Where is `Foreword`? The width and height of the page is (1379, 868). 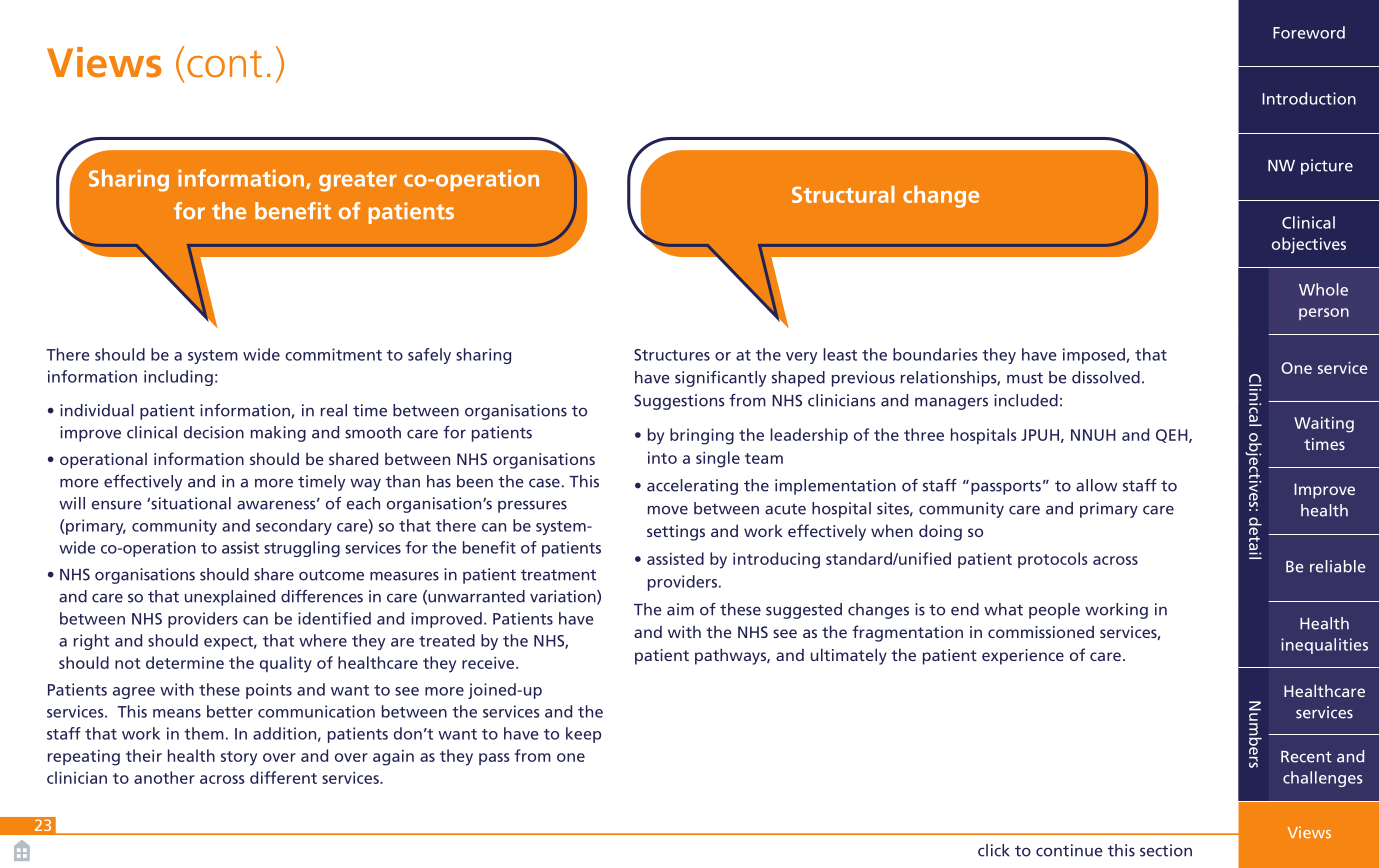
Foreword is located at coordinates (1309, 32).
